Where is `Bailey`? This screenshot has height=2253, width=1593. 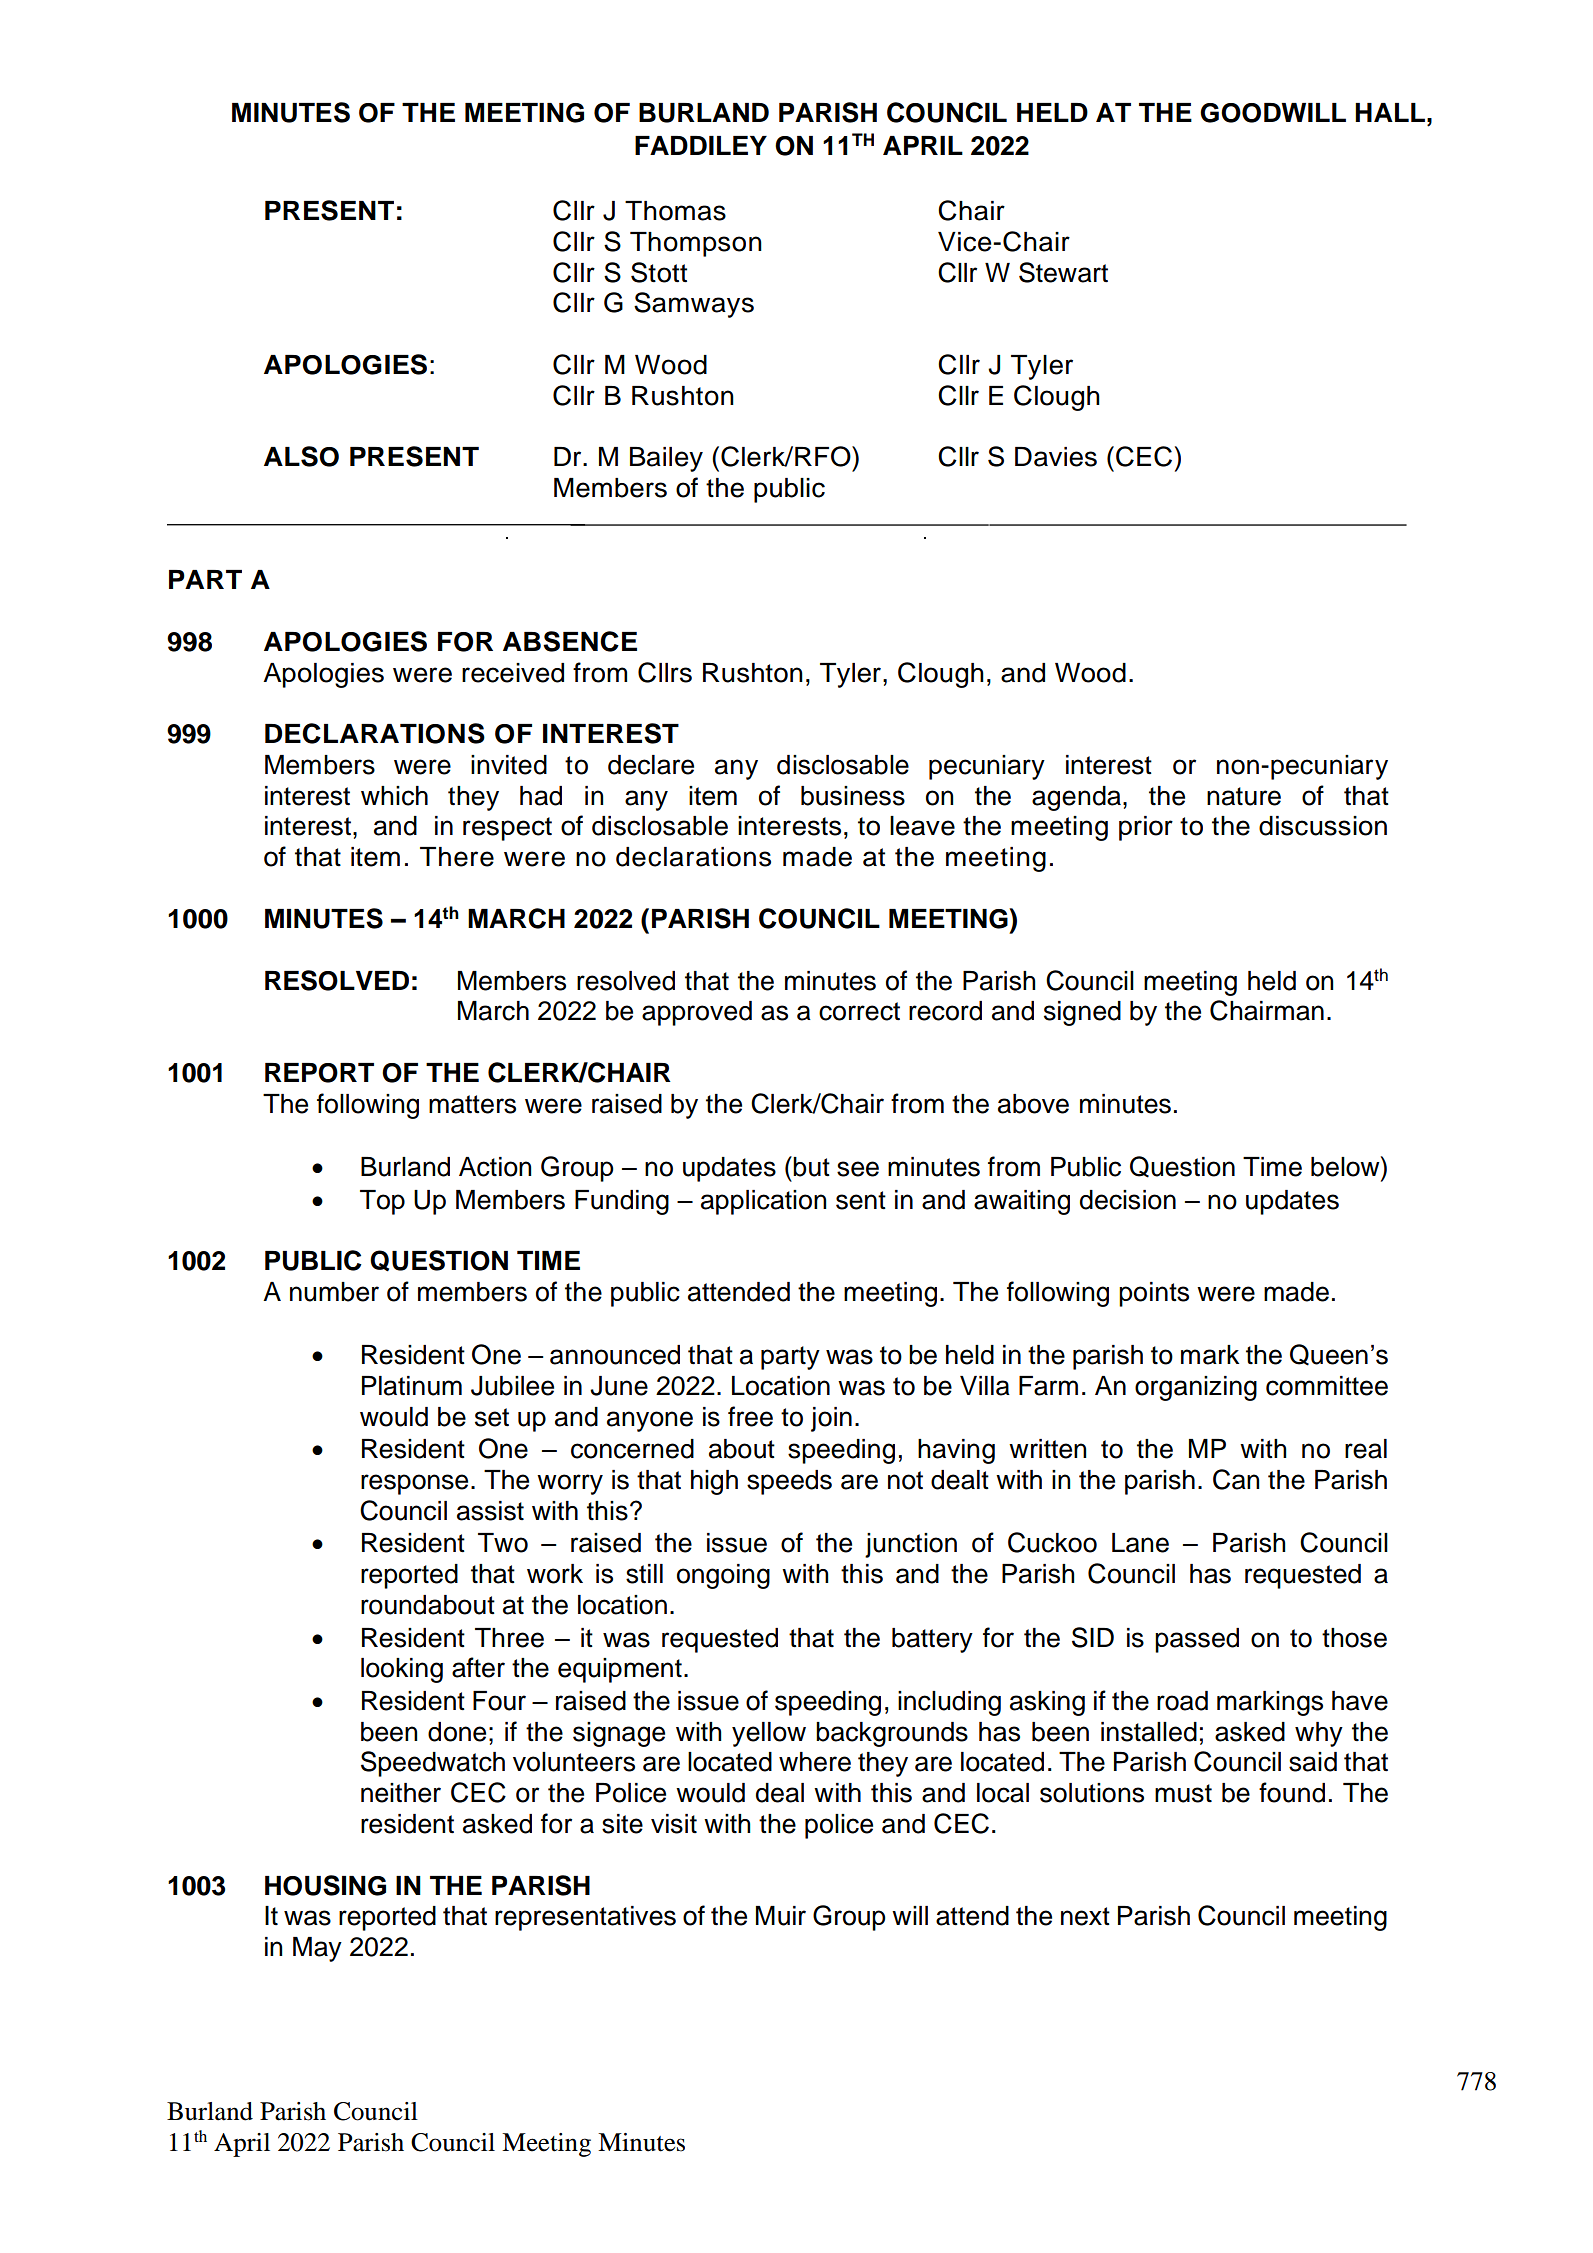
Bailey is located at coordinates (666, 459).
